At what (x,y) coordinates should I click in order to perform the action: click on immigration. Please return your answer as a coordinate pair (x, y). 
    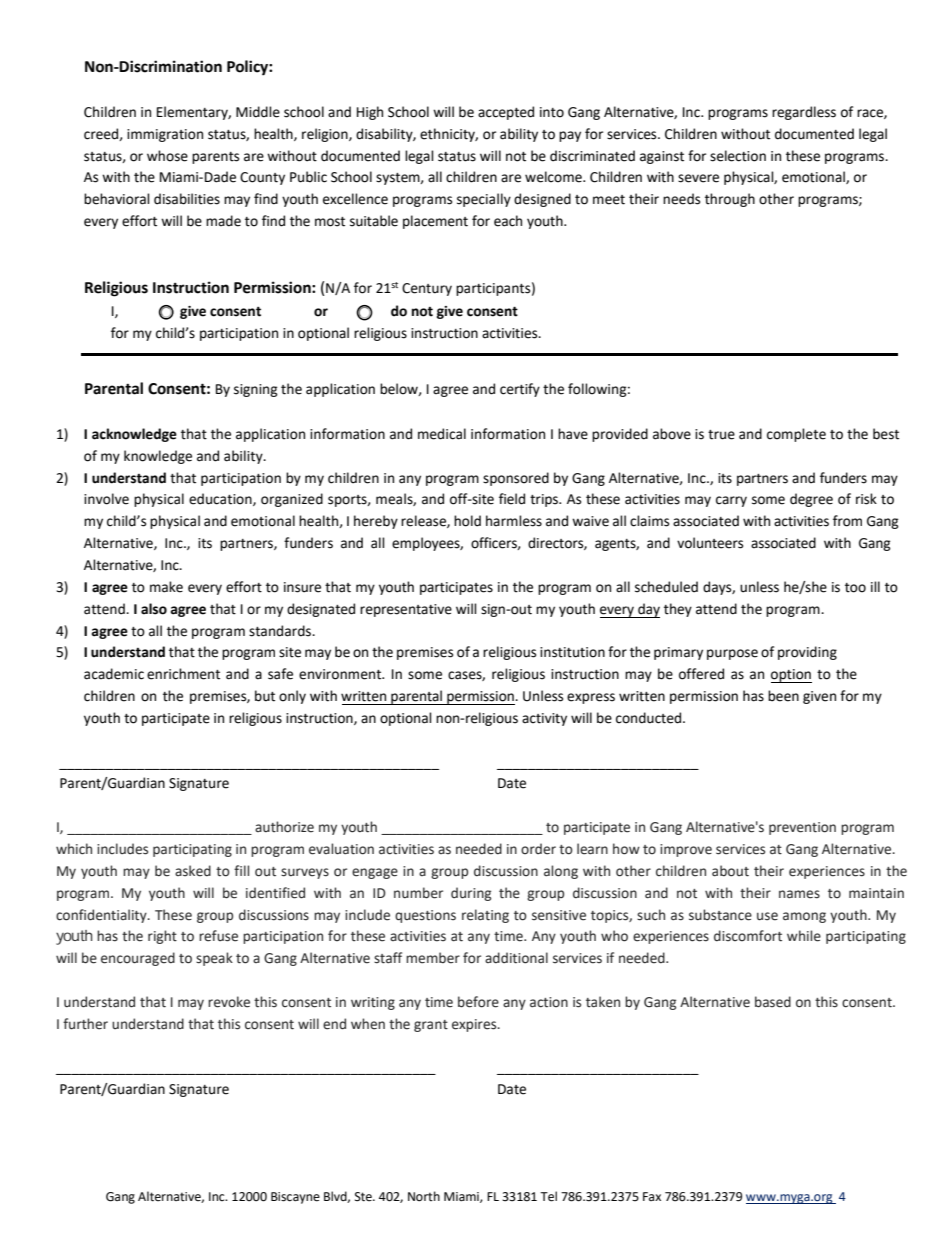
    Looking at the image, I should click on (165, 135).
